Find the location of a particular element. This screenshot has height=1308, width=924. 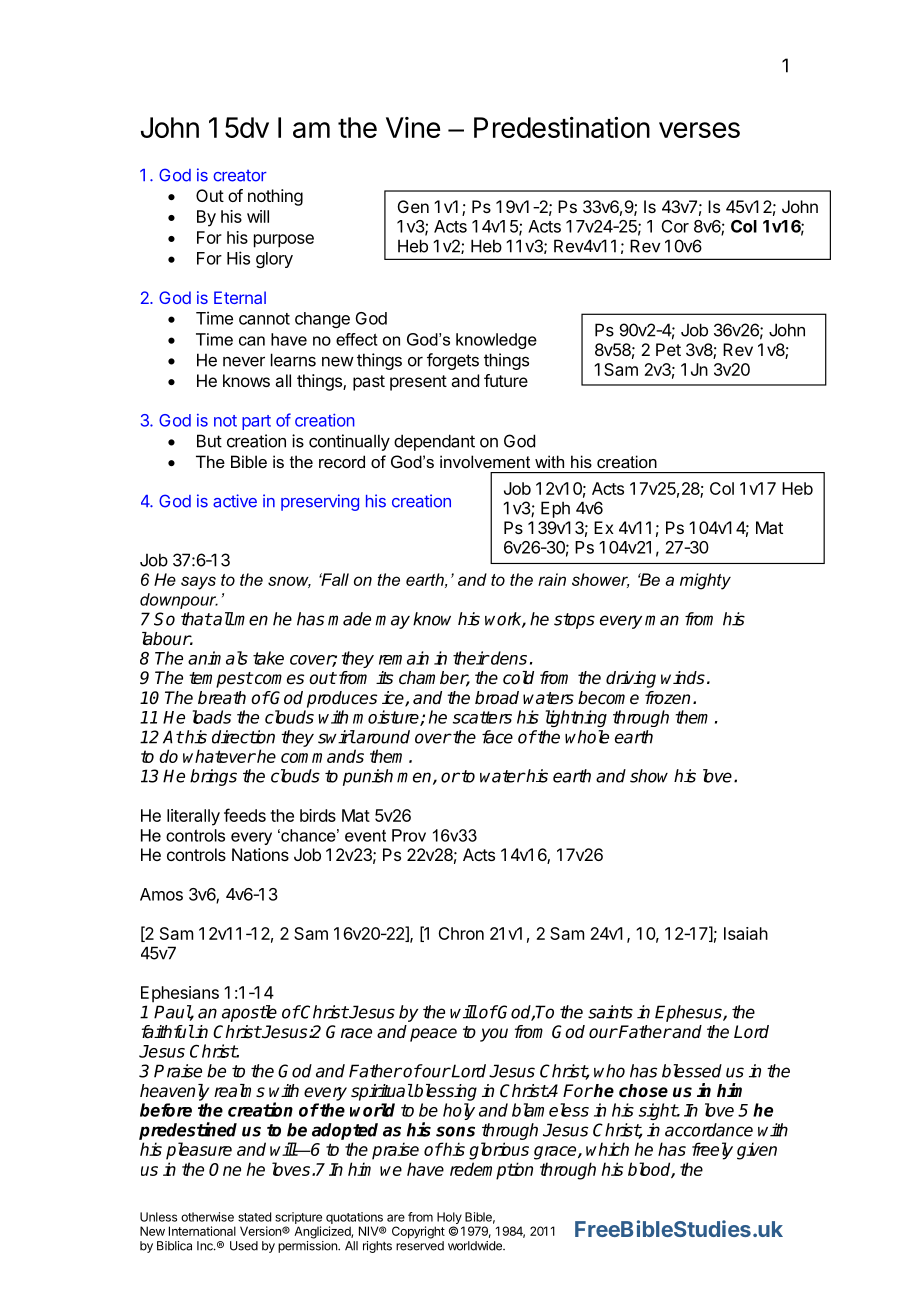

Vine is located at coordinates (413, 127).
